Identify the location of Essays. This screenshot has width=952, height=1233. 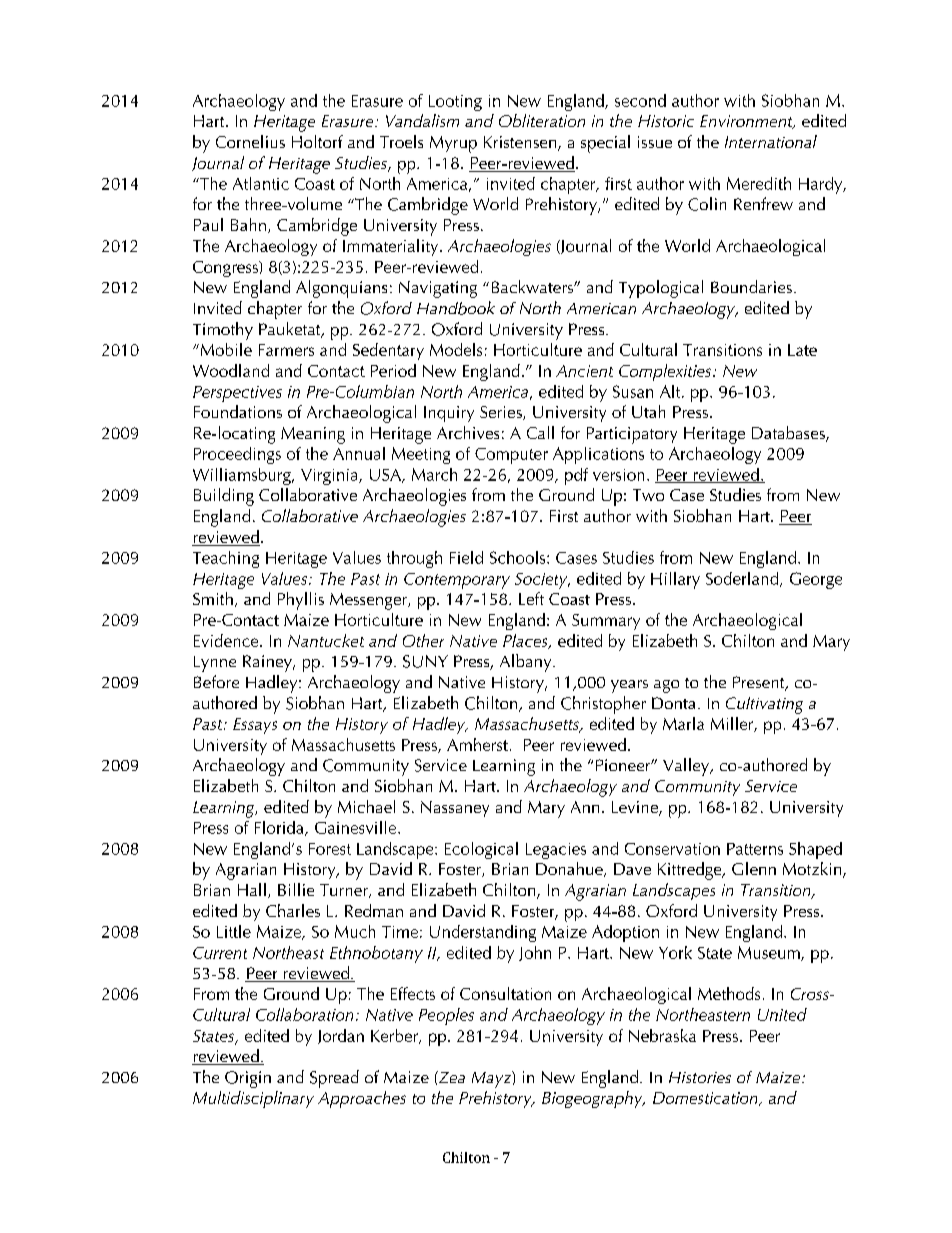
(255, 726).
